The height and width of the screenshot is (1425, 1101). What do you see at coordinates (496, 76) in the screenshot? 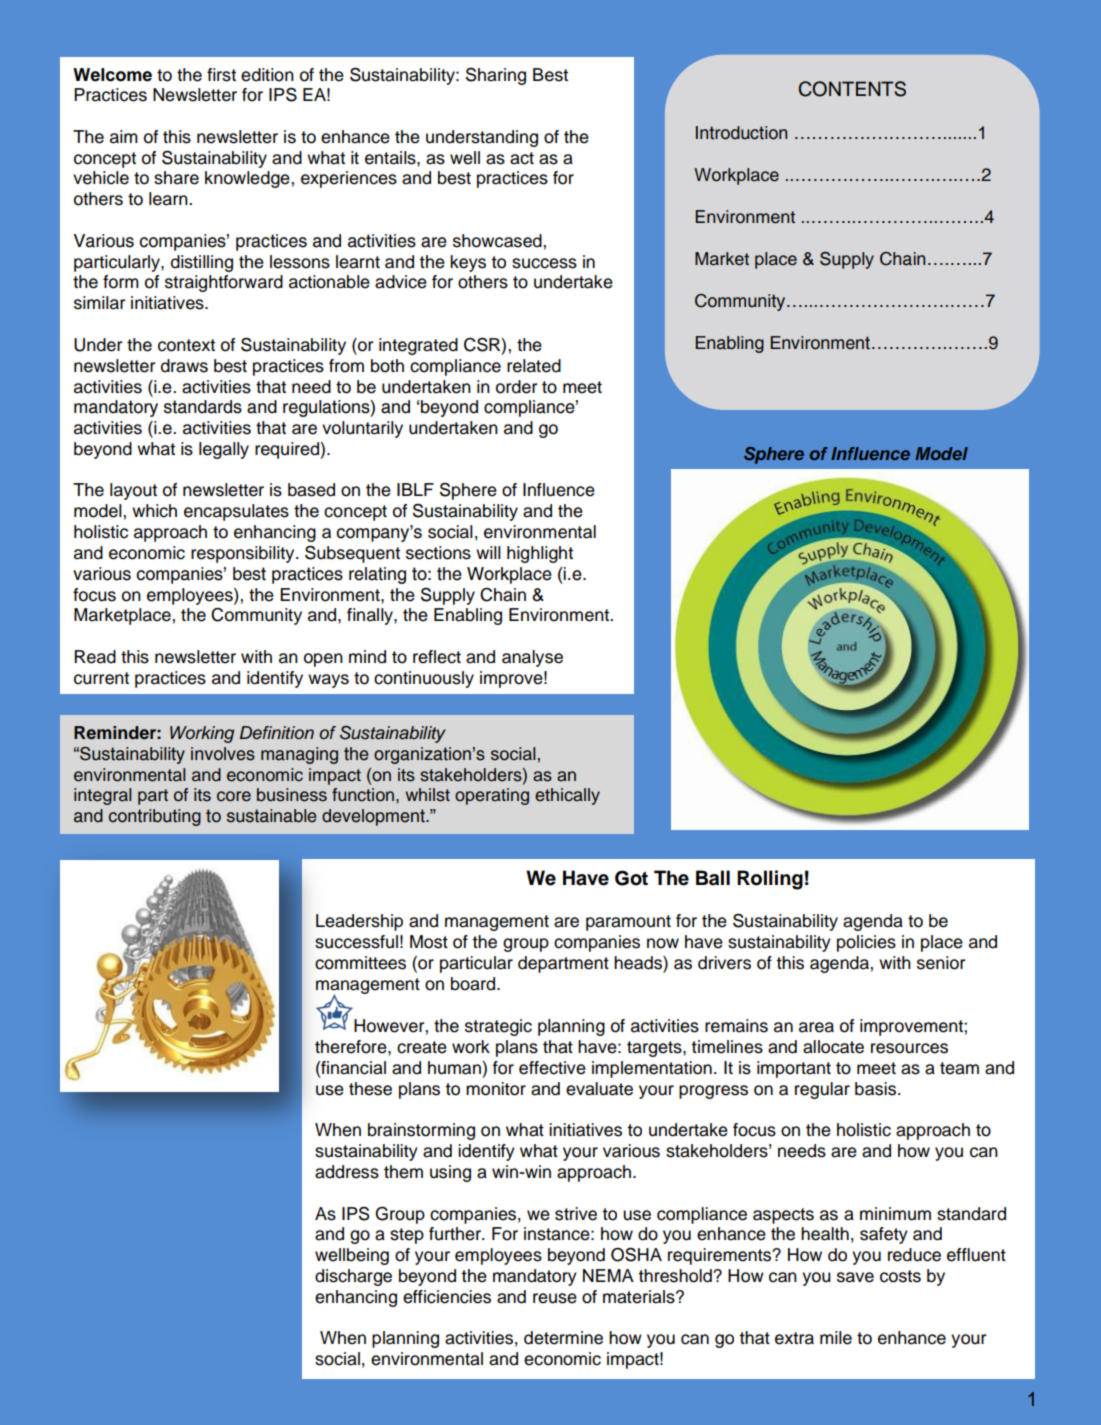
I see `Sharing` at bounding box center [496, 76].
